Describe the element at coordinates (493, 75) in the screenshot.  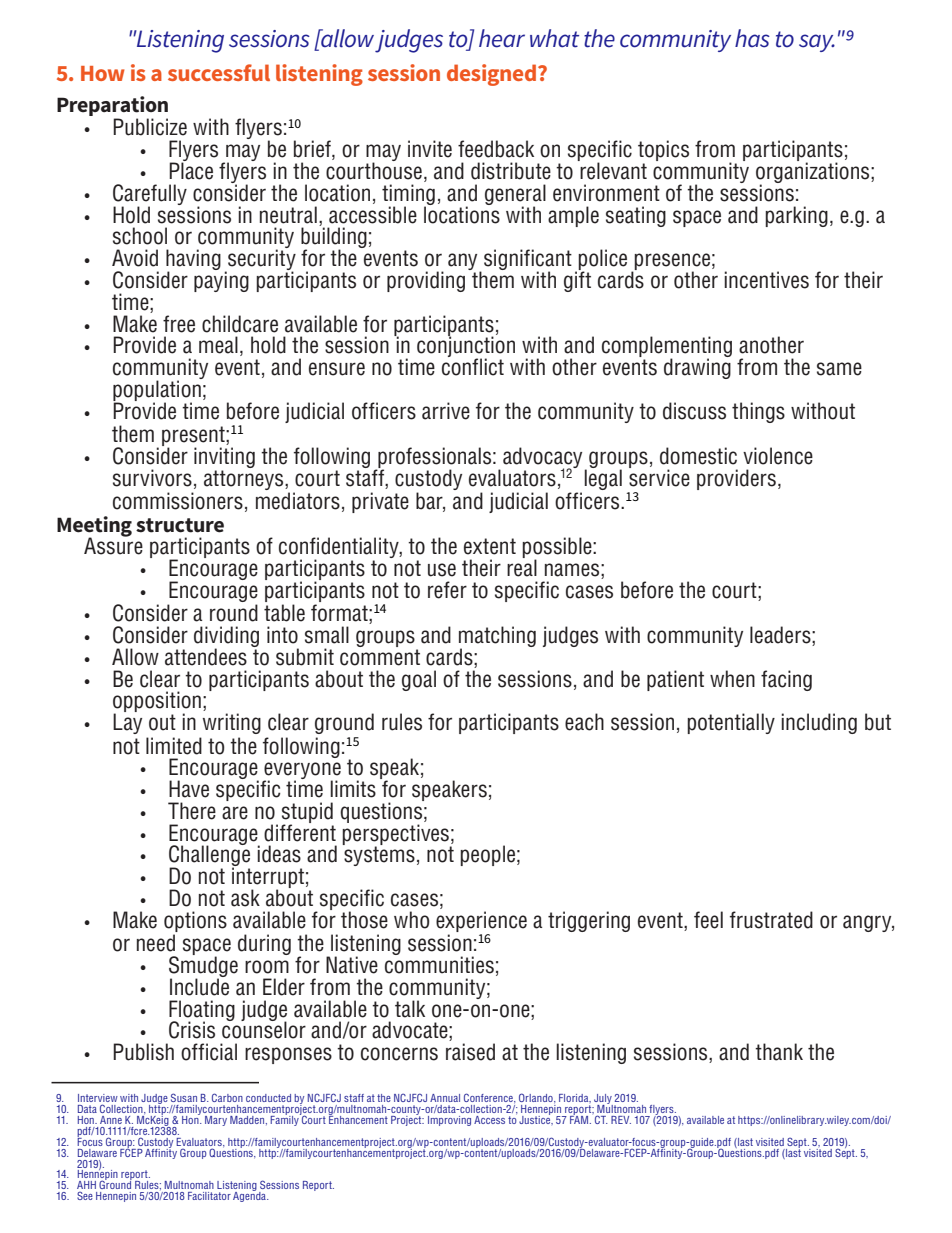
I see `designed` at that location.
